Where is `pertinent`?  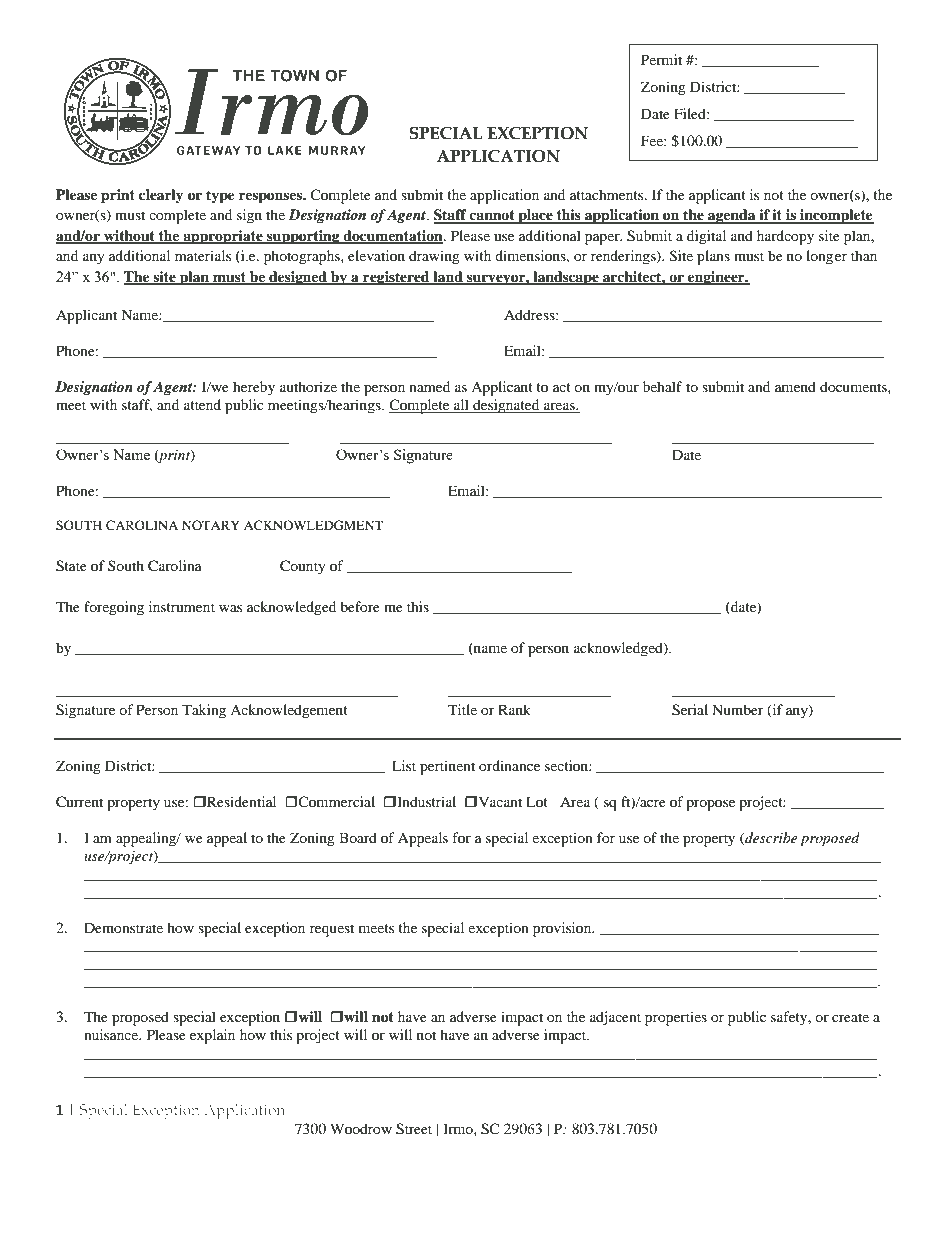 pertinent is located at coordinates (447, 767).
